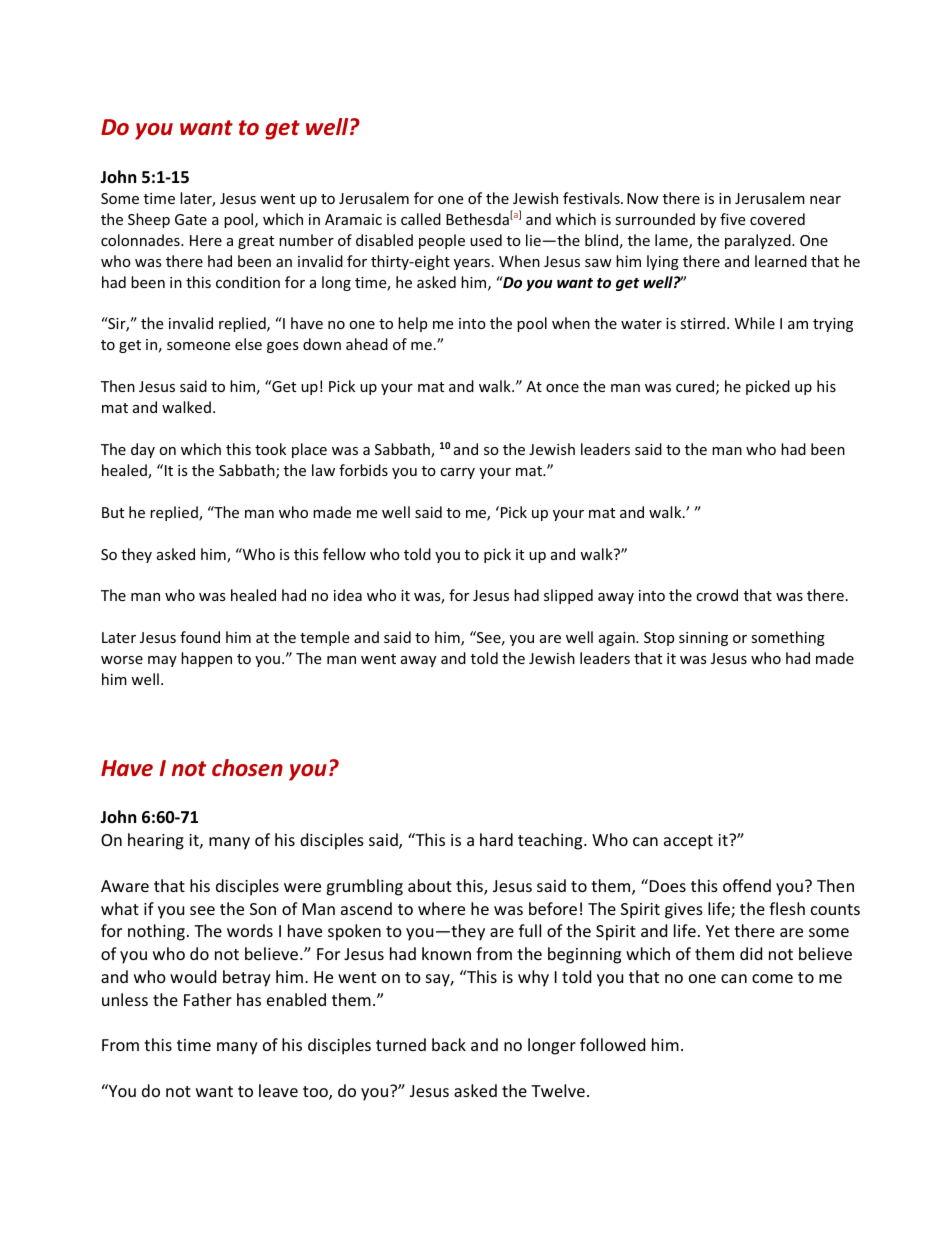 This screenshot has height=1233, width=952. I want to click on hard, so click(496, 839).
